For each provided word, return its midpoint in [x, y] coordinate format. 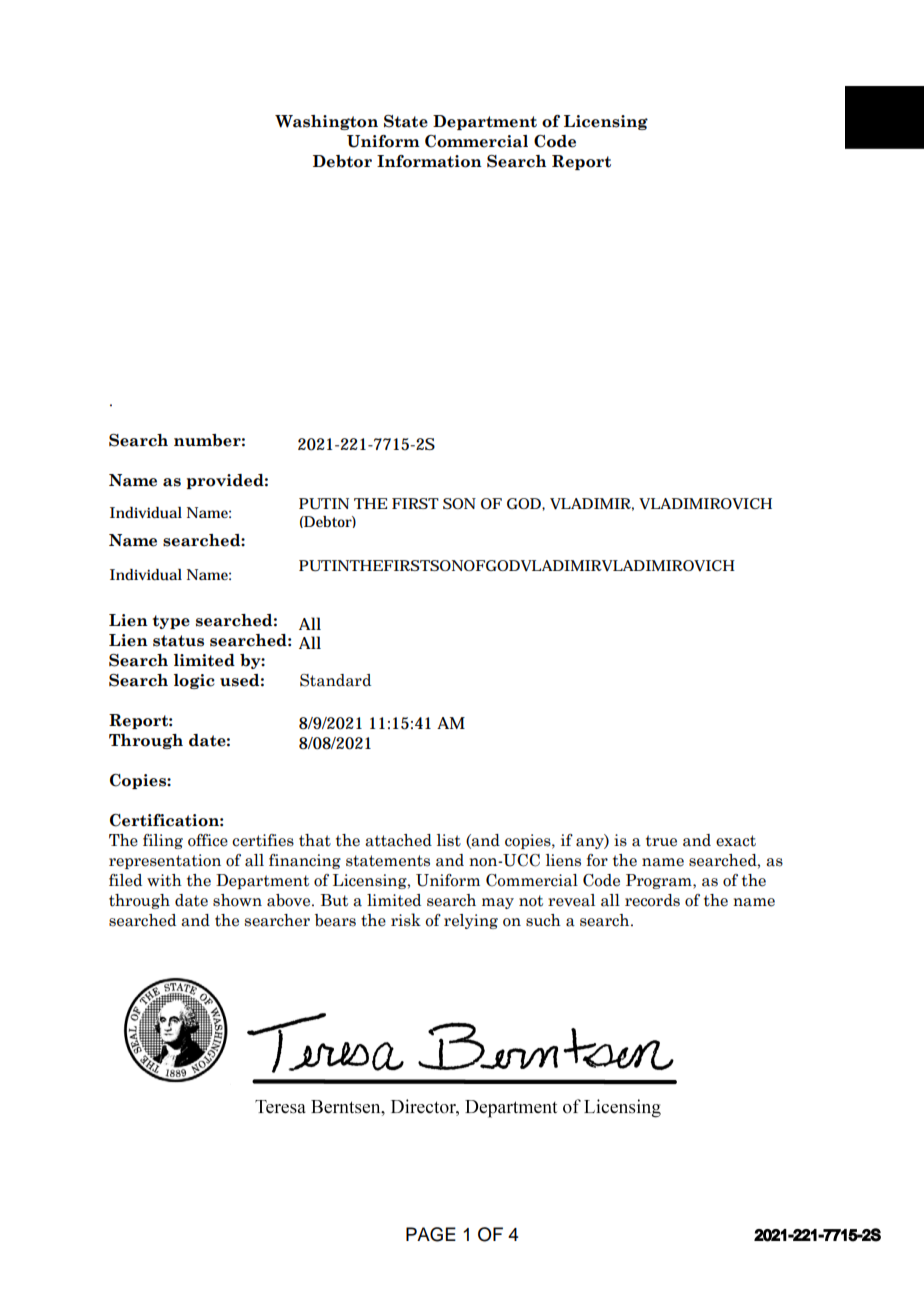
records [652, 900]
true [661, 841]
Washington [326, 122]
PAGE [431, 1234]
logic [194, 681]
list [449, 840]
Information [429, 161]
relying [471, 921]
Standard [335, 680]
